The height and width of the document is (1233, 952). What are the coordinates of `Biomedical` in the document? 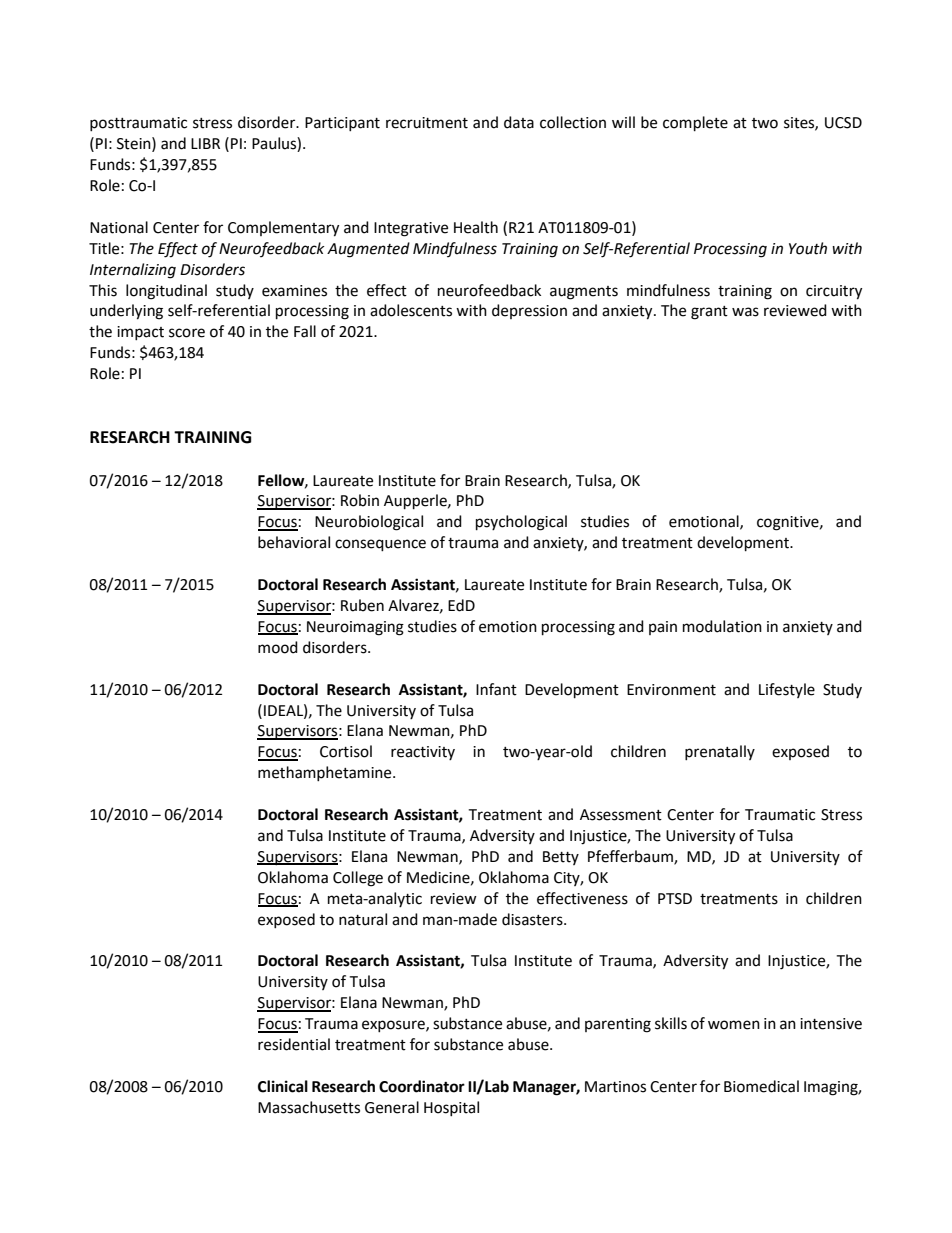 It's located at (761, 1086).
